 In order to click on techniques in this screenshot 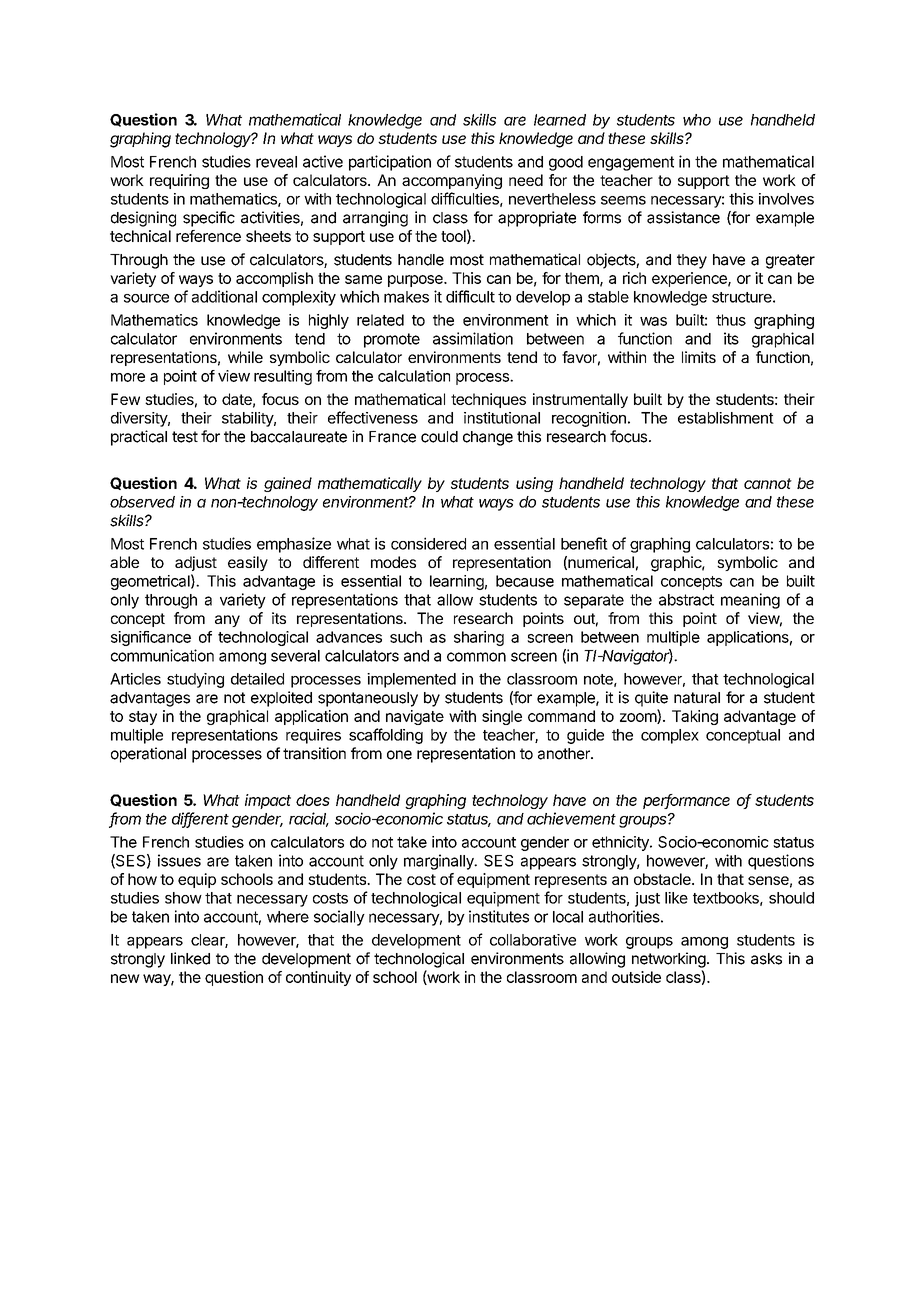, I will do `click(488, 400)`.
